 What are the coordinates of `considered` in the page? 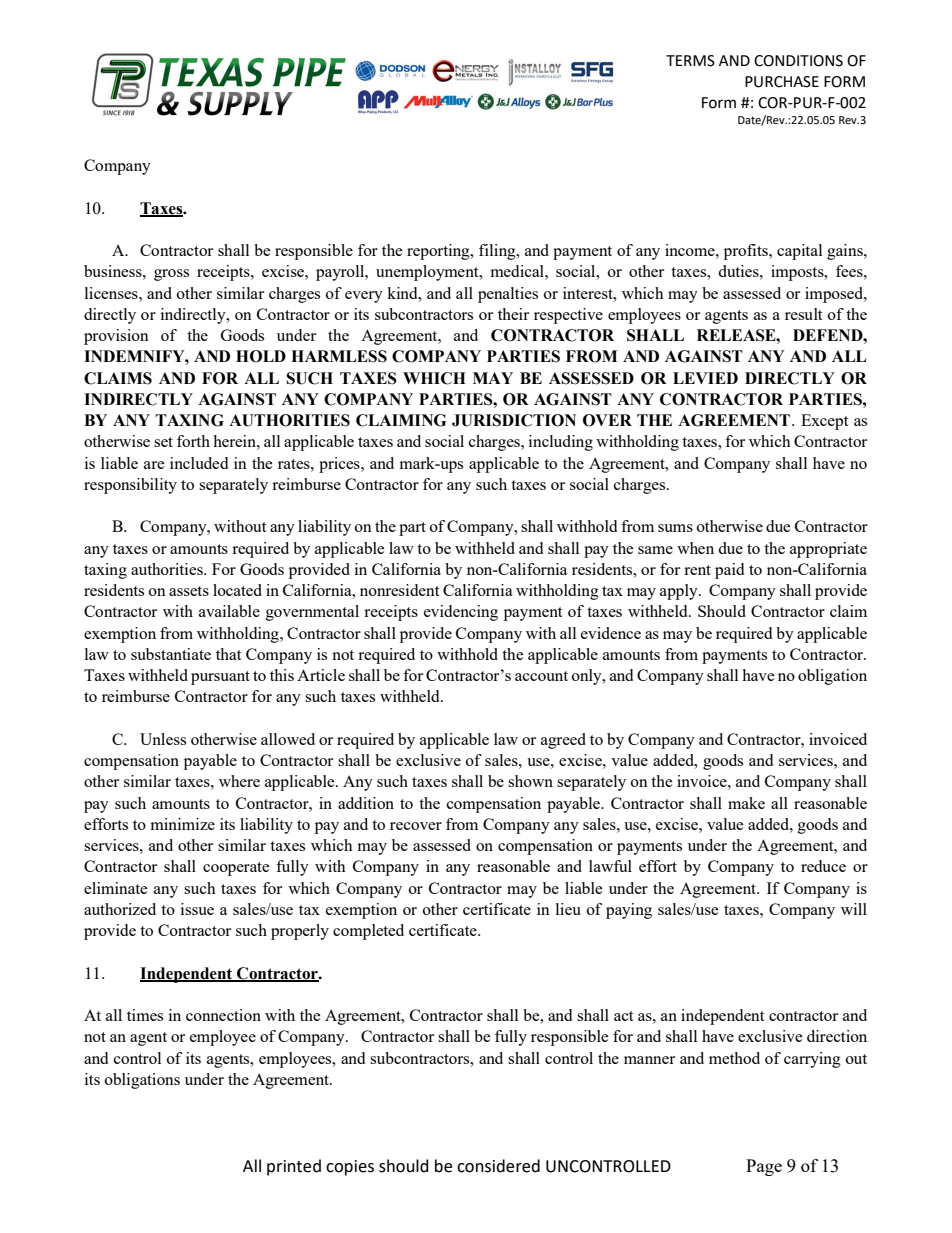 It's located at (498, 1166).
